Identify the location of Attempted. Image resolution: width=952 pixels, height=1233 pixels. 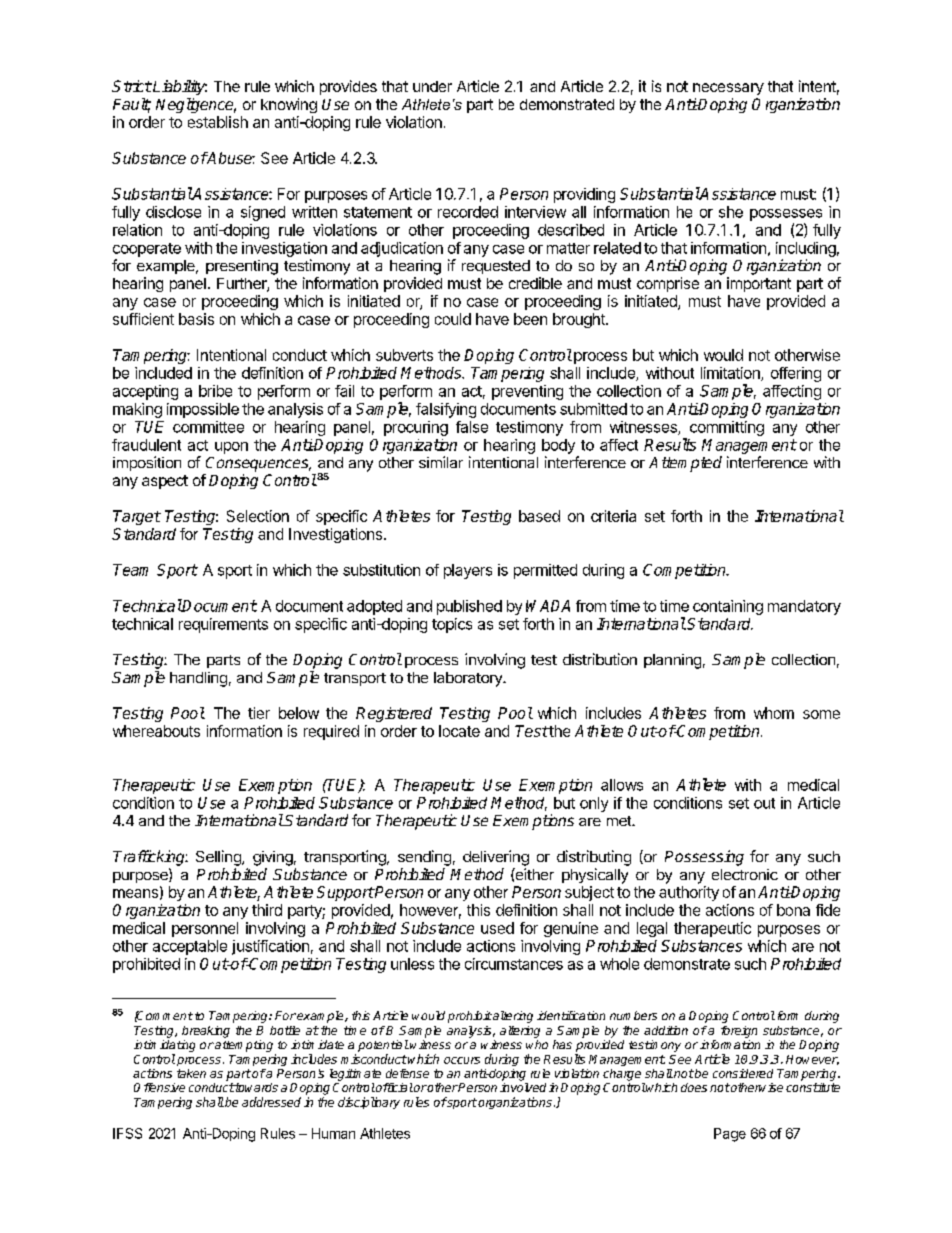
(685, 464).
